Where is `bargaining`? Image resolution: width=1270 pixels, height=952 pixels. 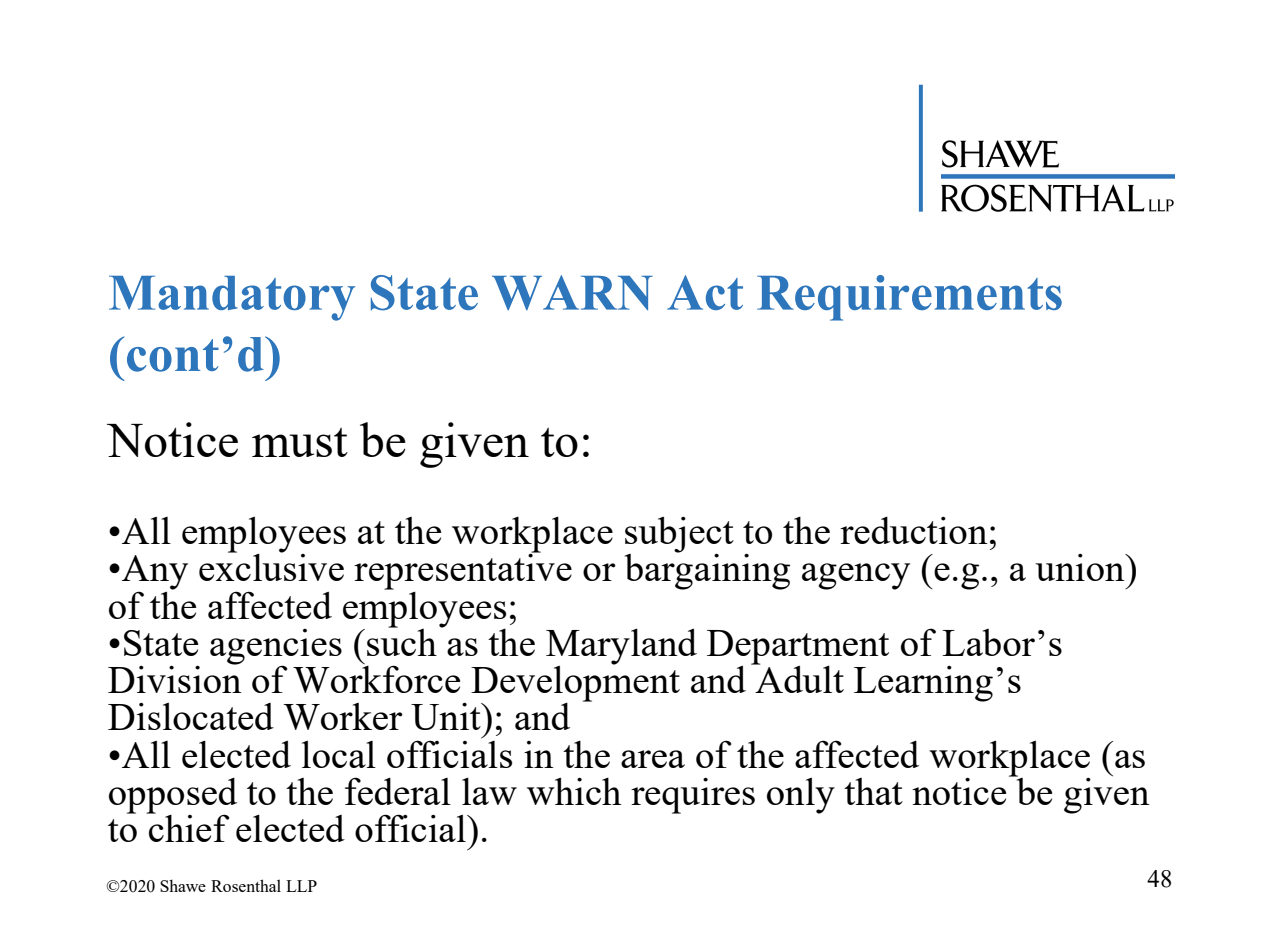 bargaining is located at coordinates (707, 571).
